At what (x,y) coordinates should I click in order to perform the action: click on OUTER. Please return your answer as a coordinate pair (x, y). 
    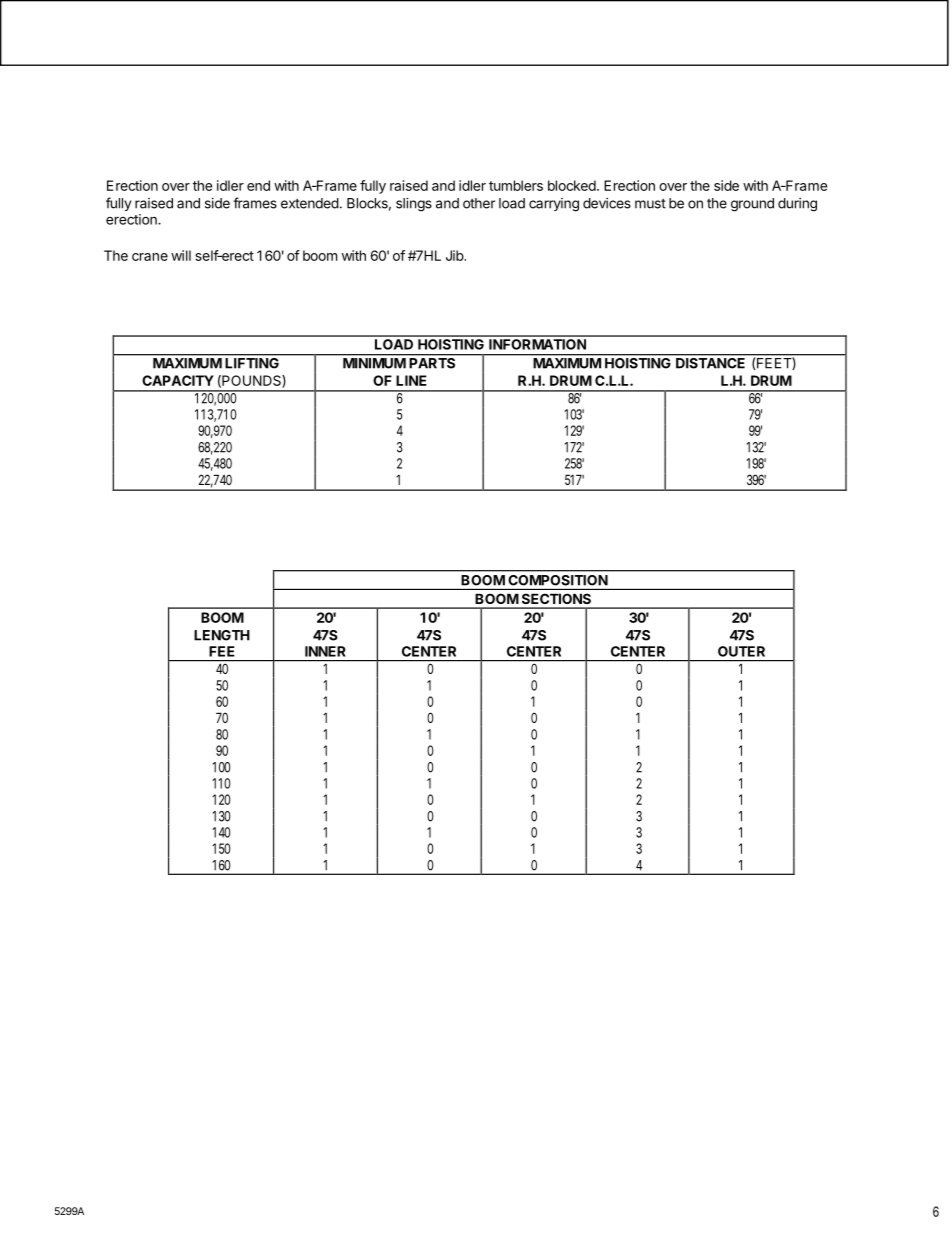
    Looking at the image, I should click on (741, 651).
